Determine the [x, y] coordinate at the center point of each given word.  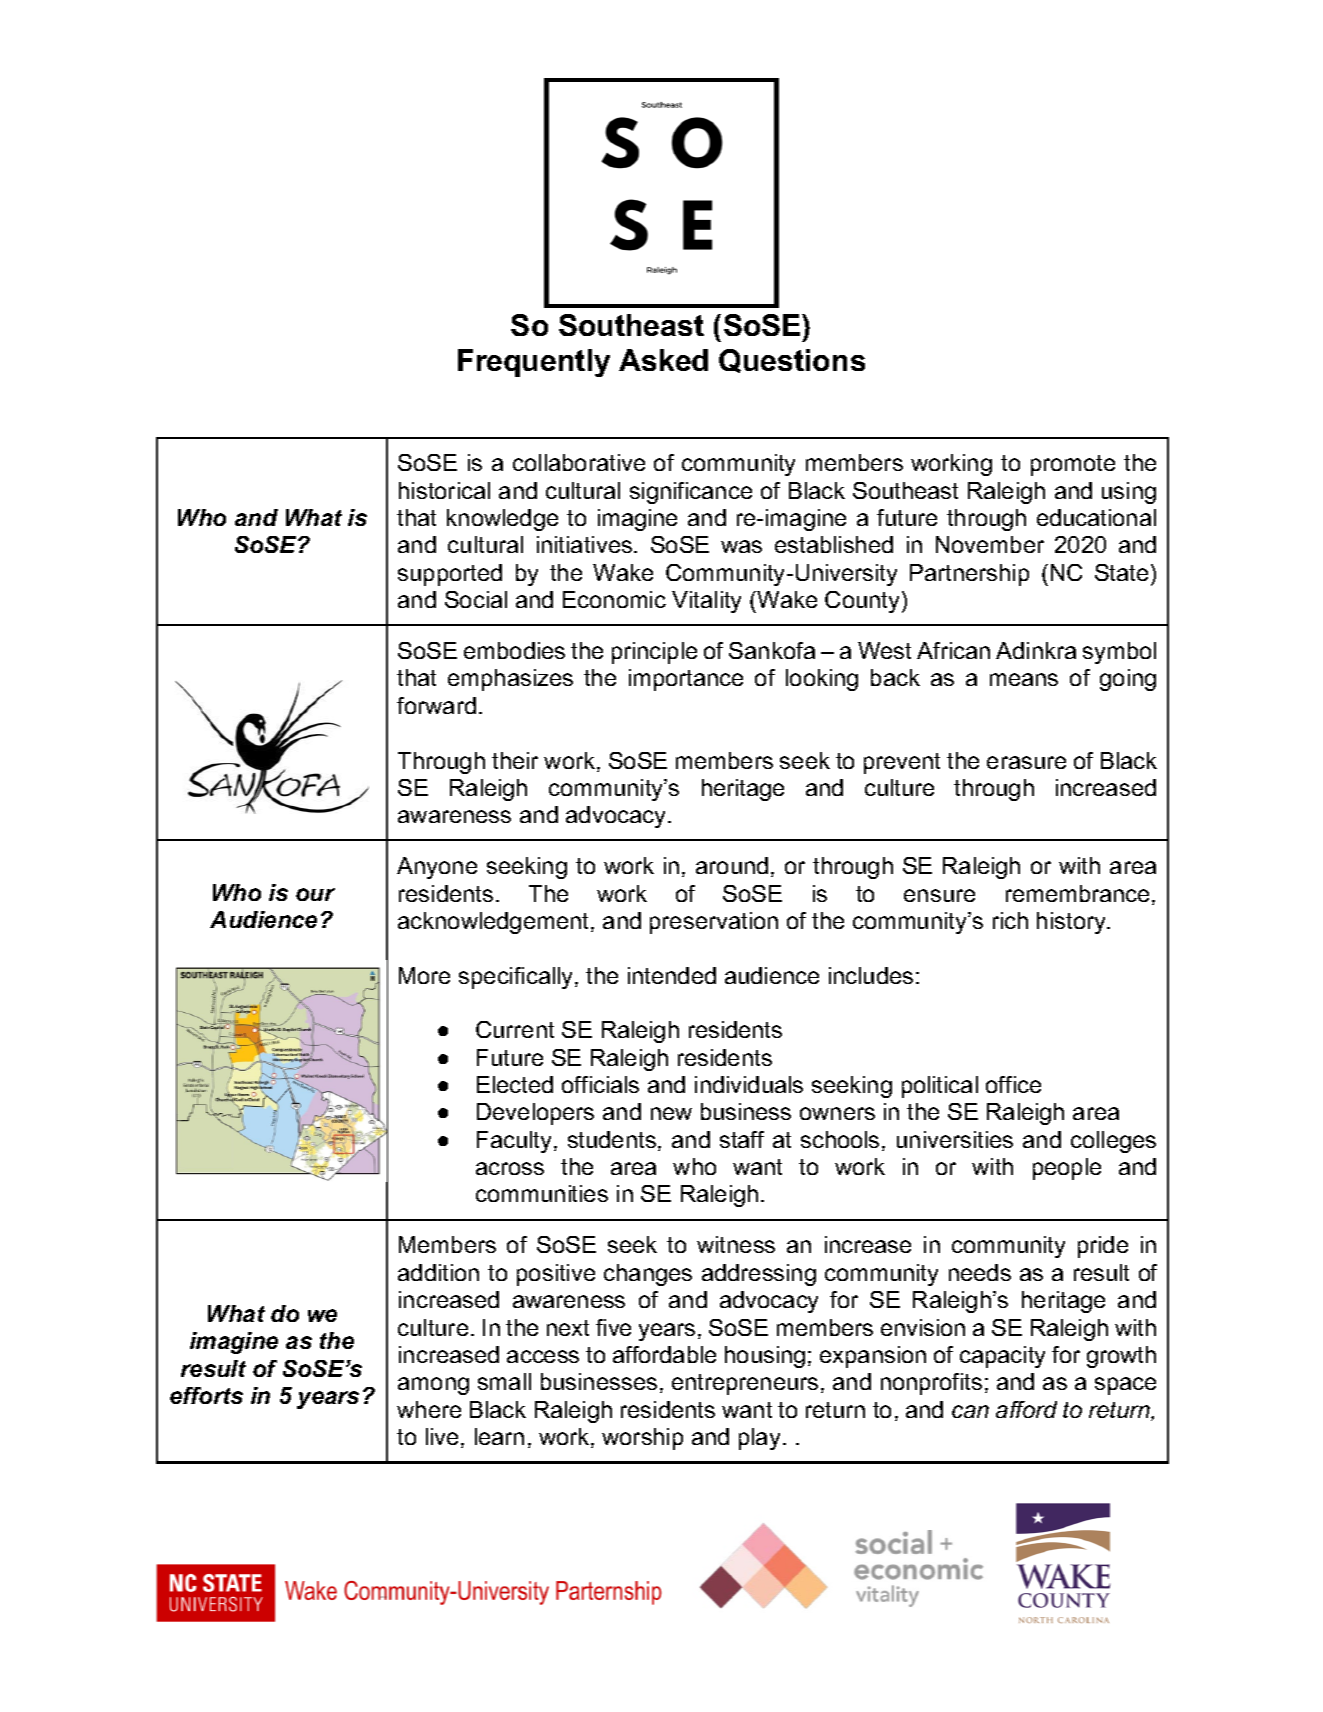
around [732, 865]
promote [1073, 465]
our [315, 894]
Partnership [969, 575]
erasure [1026, 762]
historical [444, 490]
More [424, 975]
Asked [663, 360]
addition [438, 1272]
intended [672, 975]
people [1067, 1169]
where [429, 1409]
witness [736, 1244]
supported [450, 575]
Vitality [706, 602]
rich [1010, 920]
